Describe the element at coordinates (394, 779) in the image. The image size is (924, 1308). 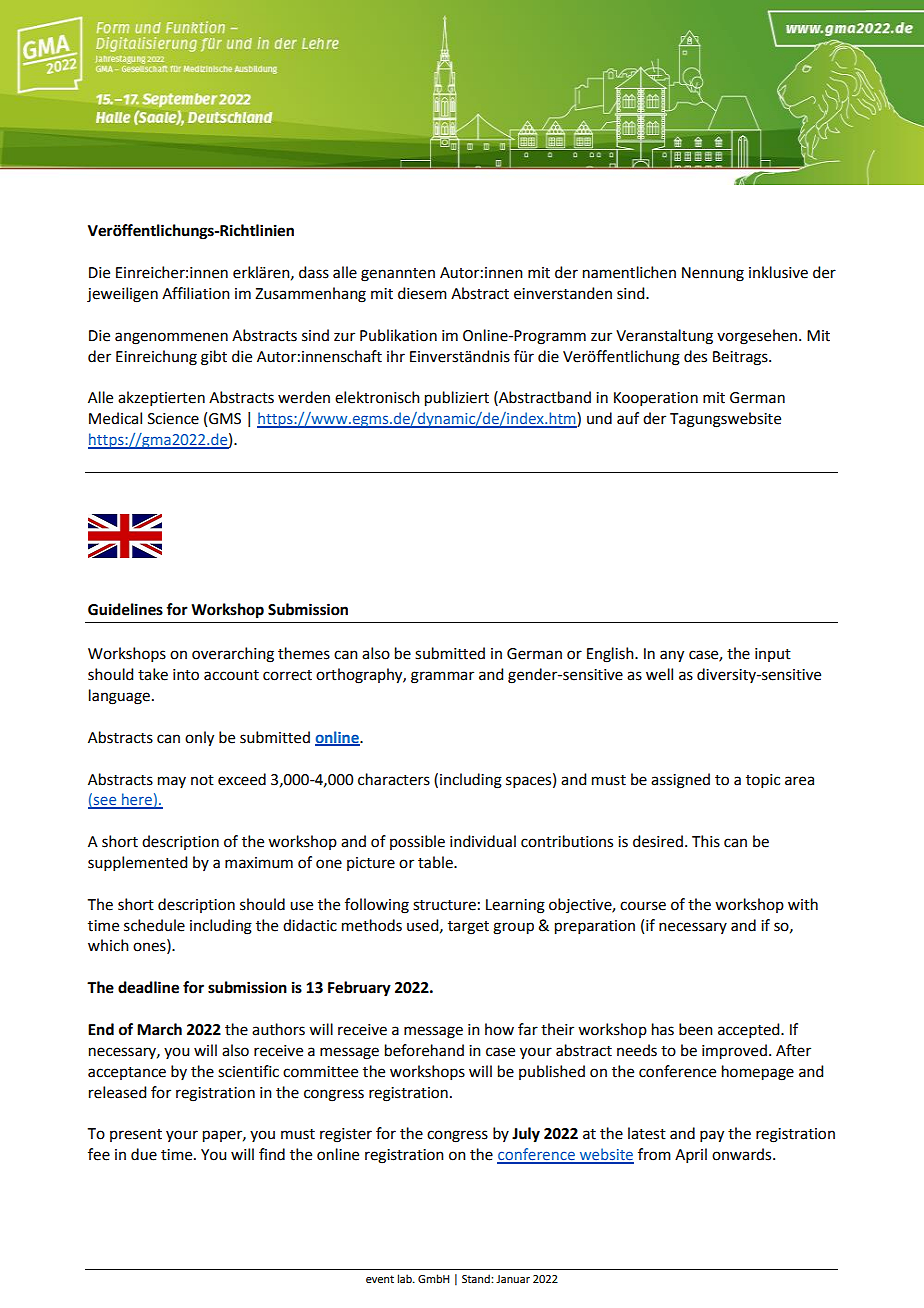
I see `characters` at that location.
